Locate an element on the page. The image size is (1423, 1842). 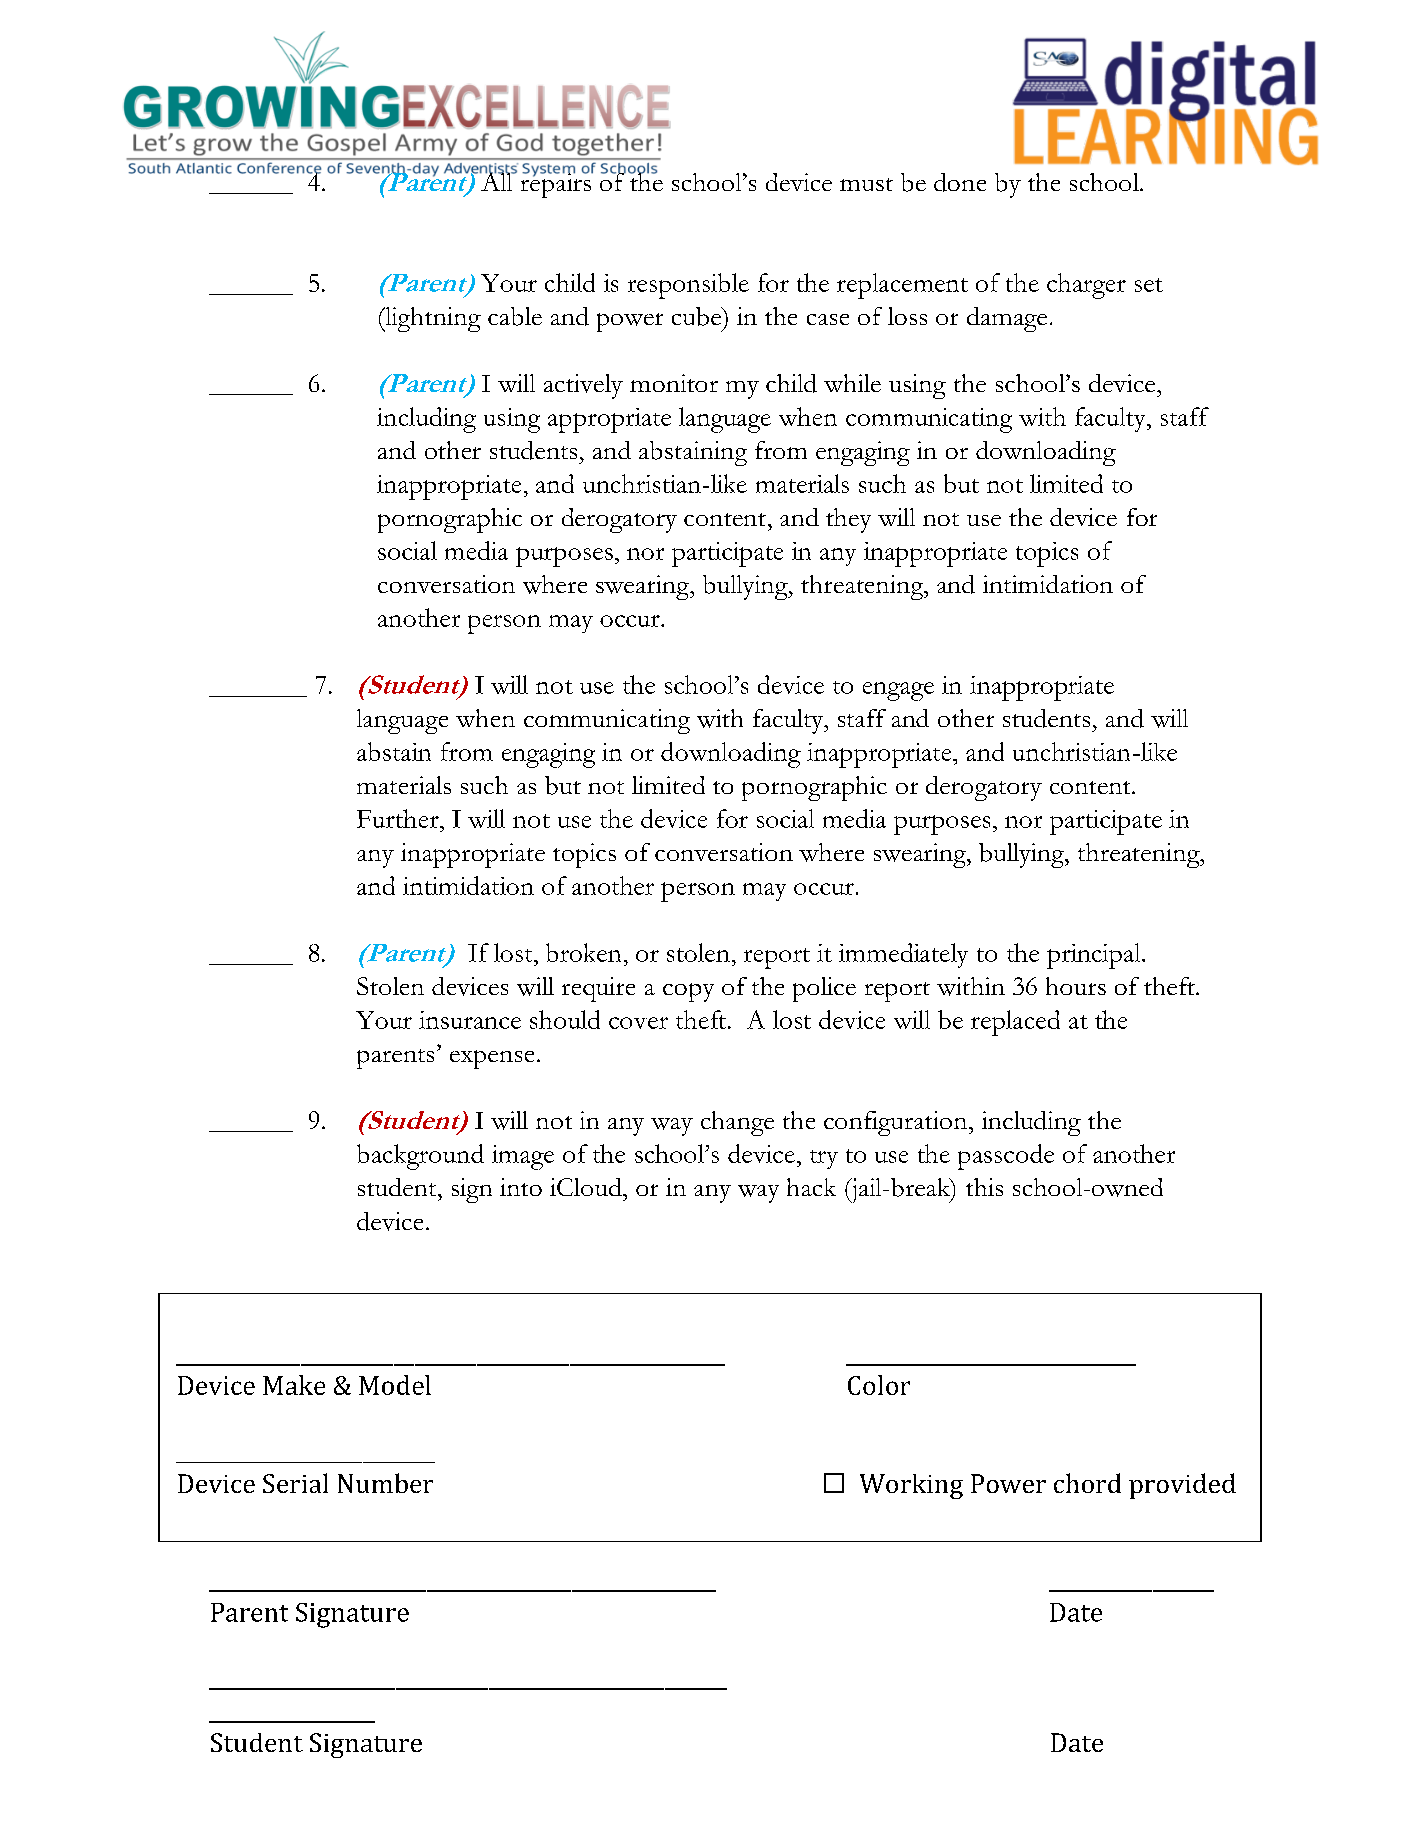
actively is located at coordinates (583, 386).
